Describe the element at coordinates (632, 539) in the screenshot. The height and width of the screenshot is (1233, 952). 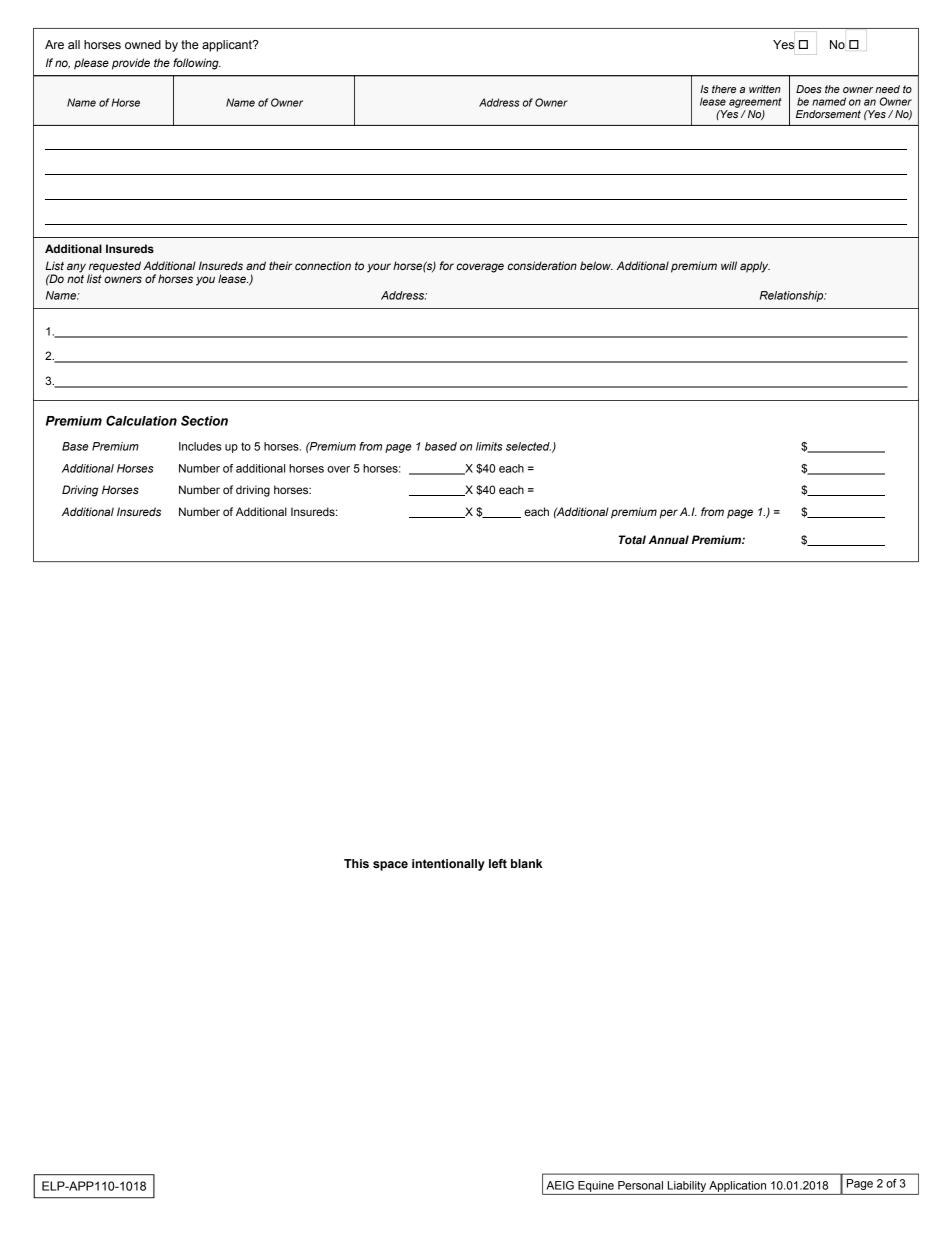
I see `Total` at that location.
